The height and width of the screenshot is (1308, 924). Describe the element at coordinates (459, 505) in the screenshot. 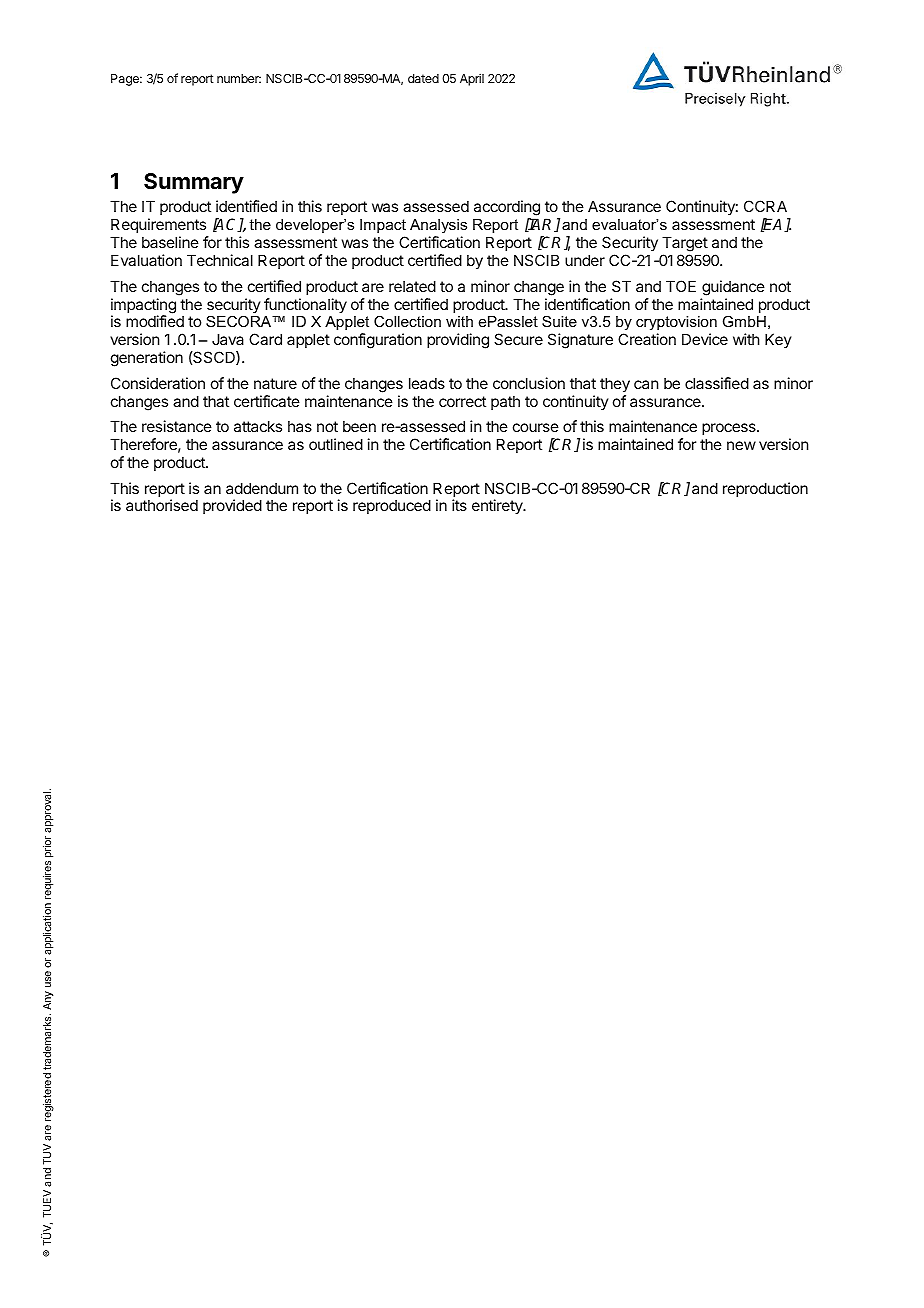

I see `its` at that location.
